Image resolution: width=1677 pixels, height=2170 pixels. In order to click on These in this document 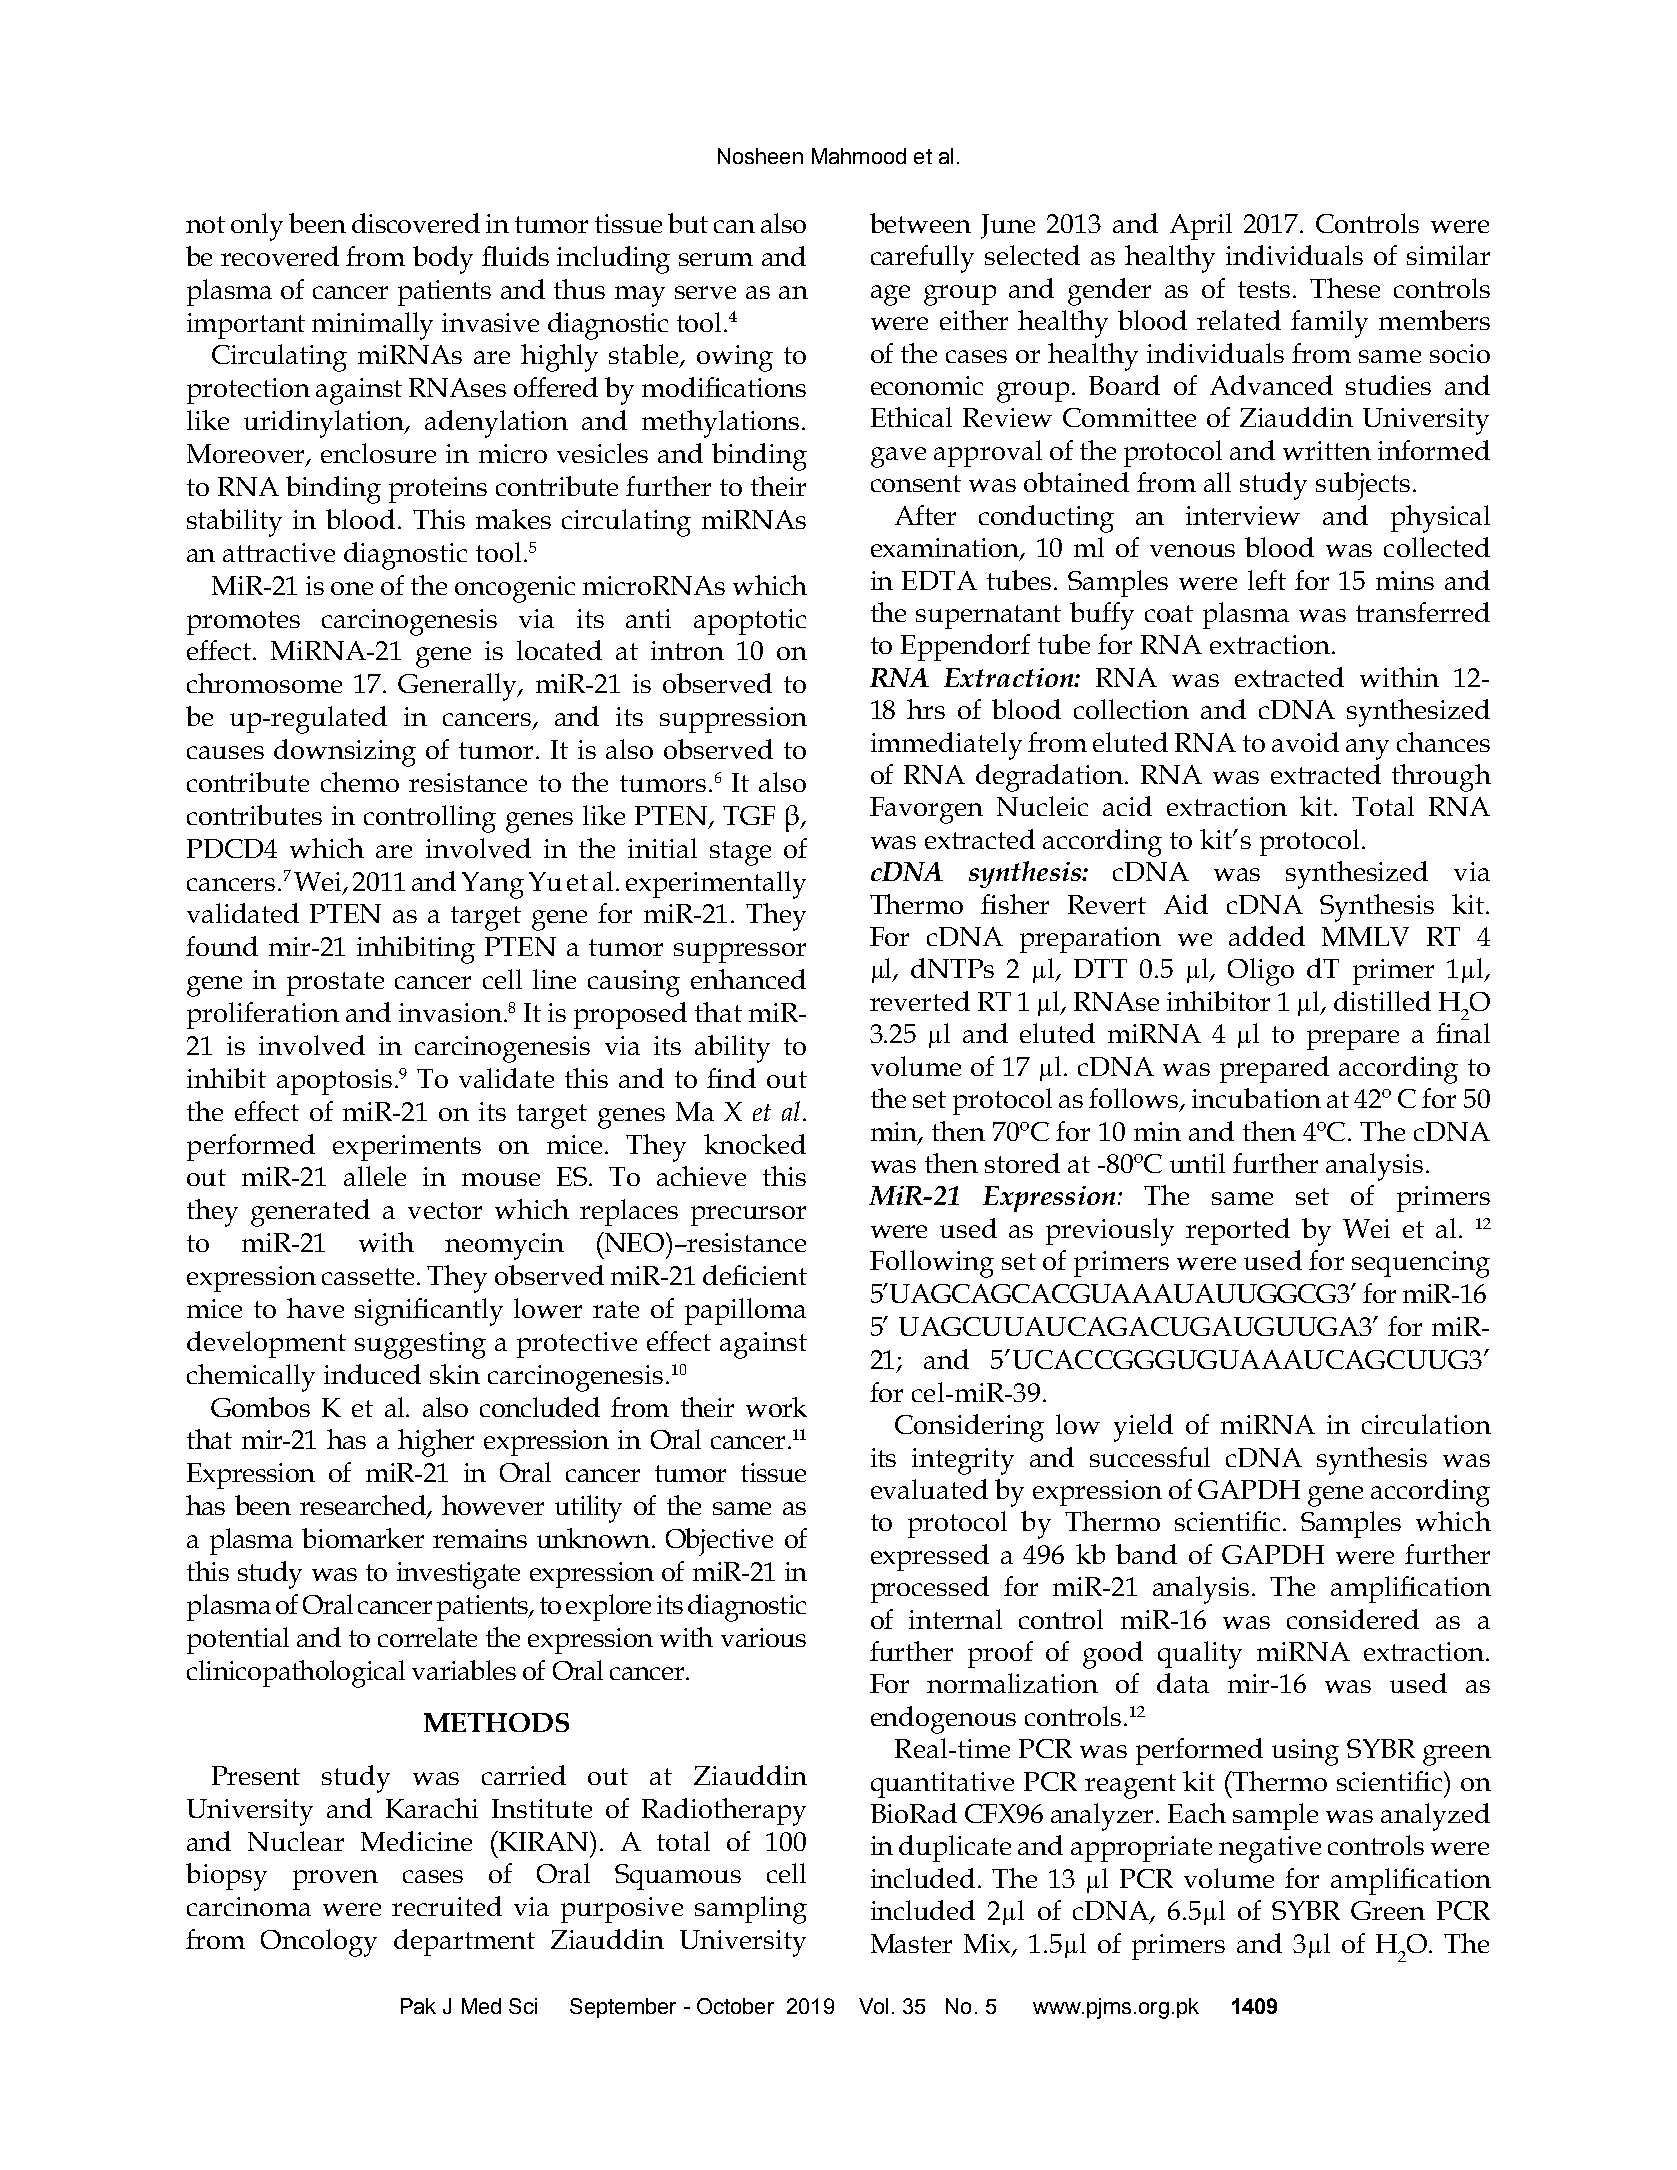, I will do `click(1345, 288)`.
